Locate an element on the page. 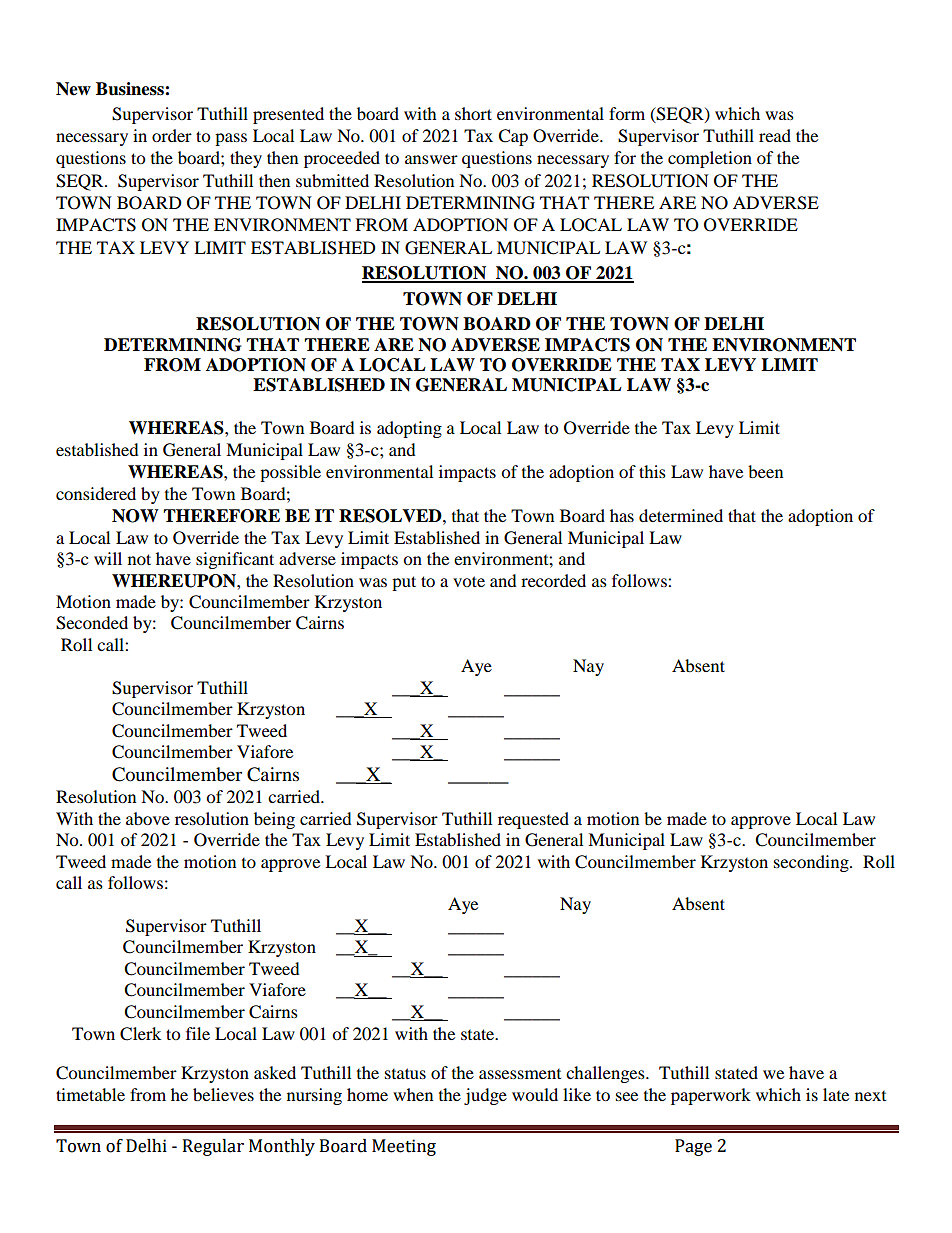 The width and height of the image is (952, 1233). vote is located at coordinates (469, 581).
